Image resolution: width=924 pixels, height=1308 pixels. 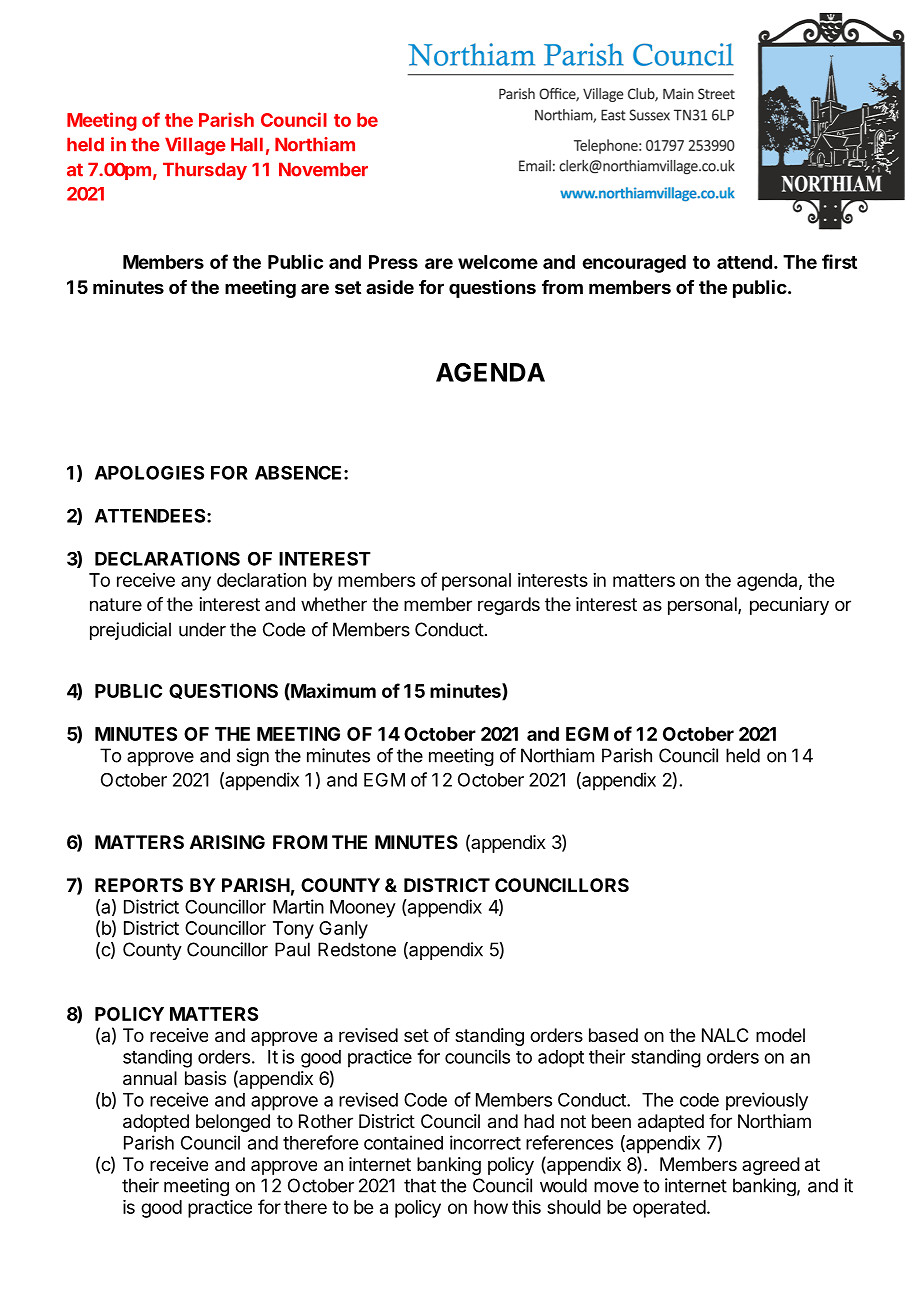 What do you see at coordinates (789, 606) in the page?
I see `pecuniary` at bounding box center [789, 606].
